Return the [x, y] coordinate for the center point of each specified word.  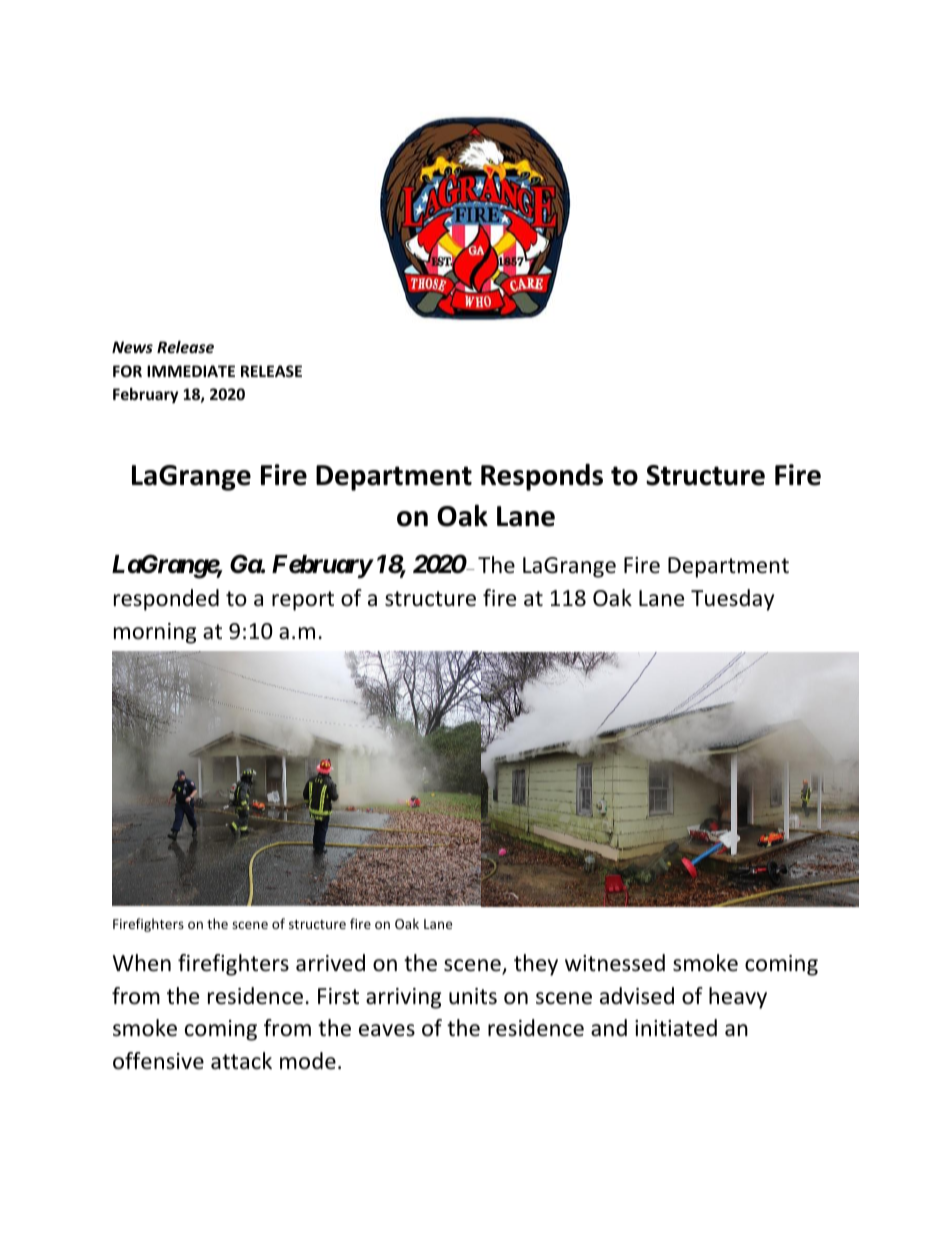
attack [241, 1061]
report [303, 601]
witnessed [615, 963]
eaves [387, 1030]
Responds [542, 477]
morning [155, 633]
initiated [676, 1028]
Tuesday [732, 600]
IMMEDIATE [191, 371]
